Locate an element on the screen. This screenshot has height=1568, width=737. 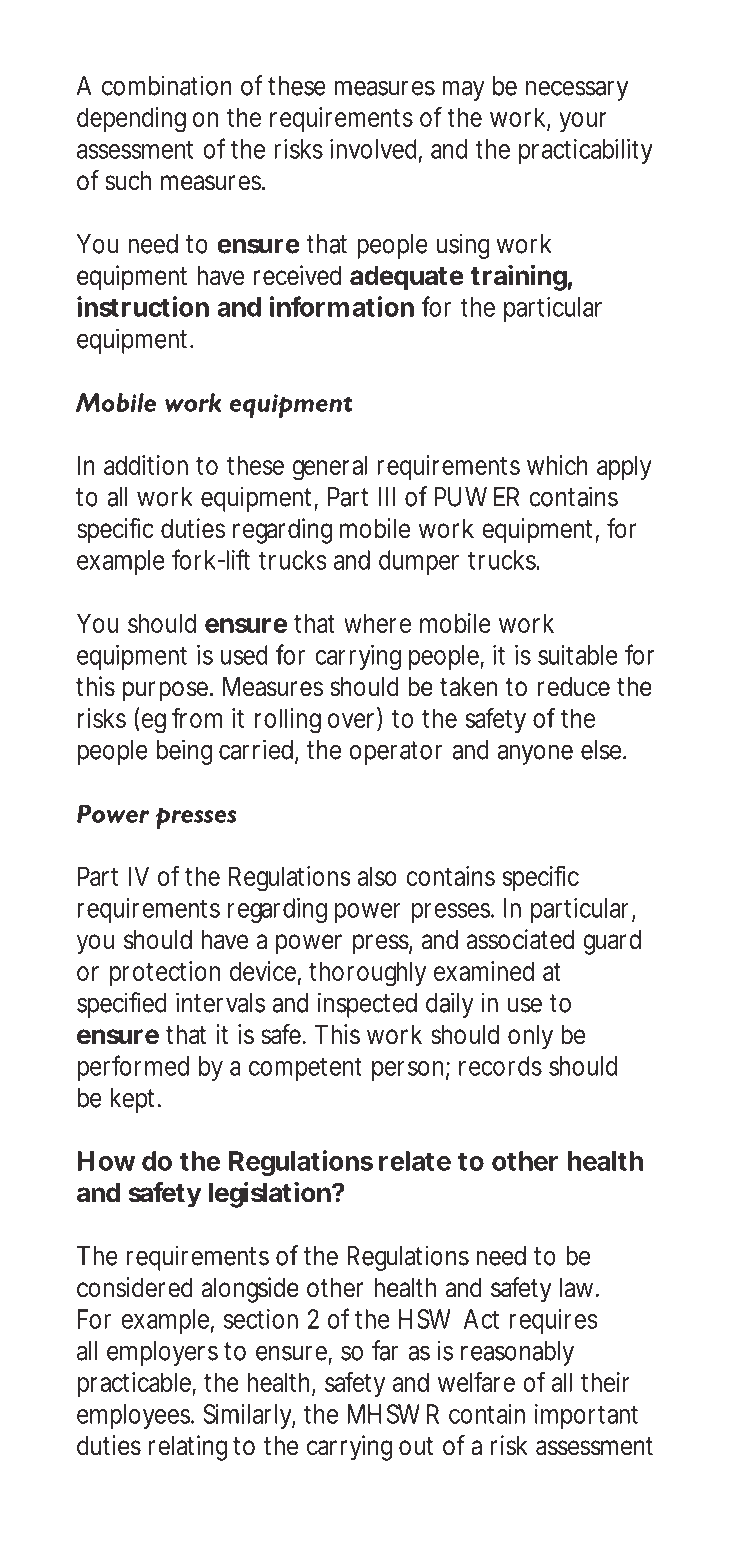
employees is located at coordinates (135, 1416).
